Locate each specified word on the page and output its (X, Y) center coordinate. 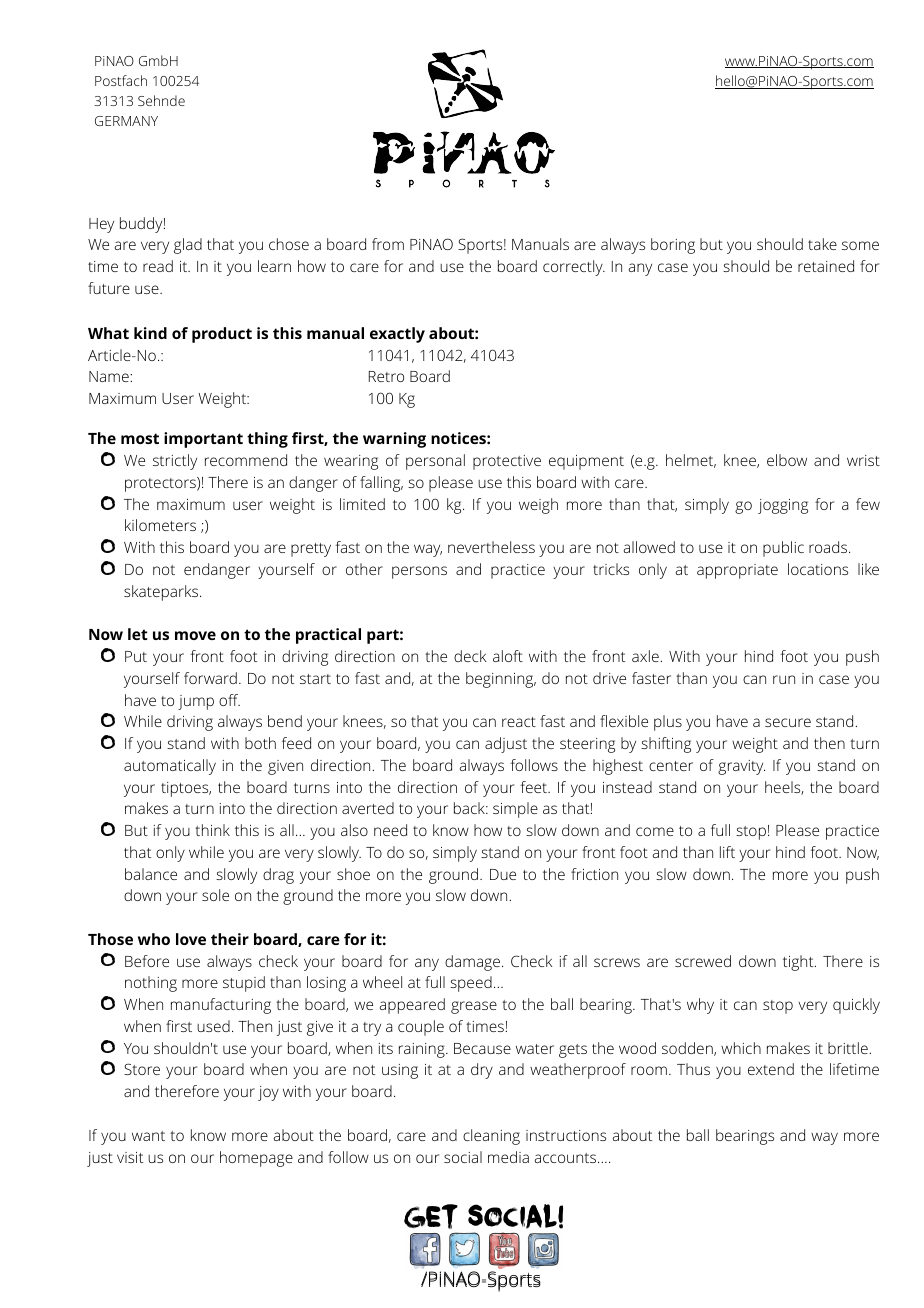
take (822, 244)
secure (788, 722)
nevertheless (491, 547)
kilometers (160, 525)
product (222, 335)
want (148, 1136)
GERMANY (126, 121)
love (191, 939)
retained (826, 266)
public (783, 549)
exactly (397, 335)
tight (799, 963)
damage (472, 963)
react (519, 722)
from (388, 244)
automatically (170, 767)
